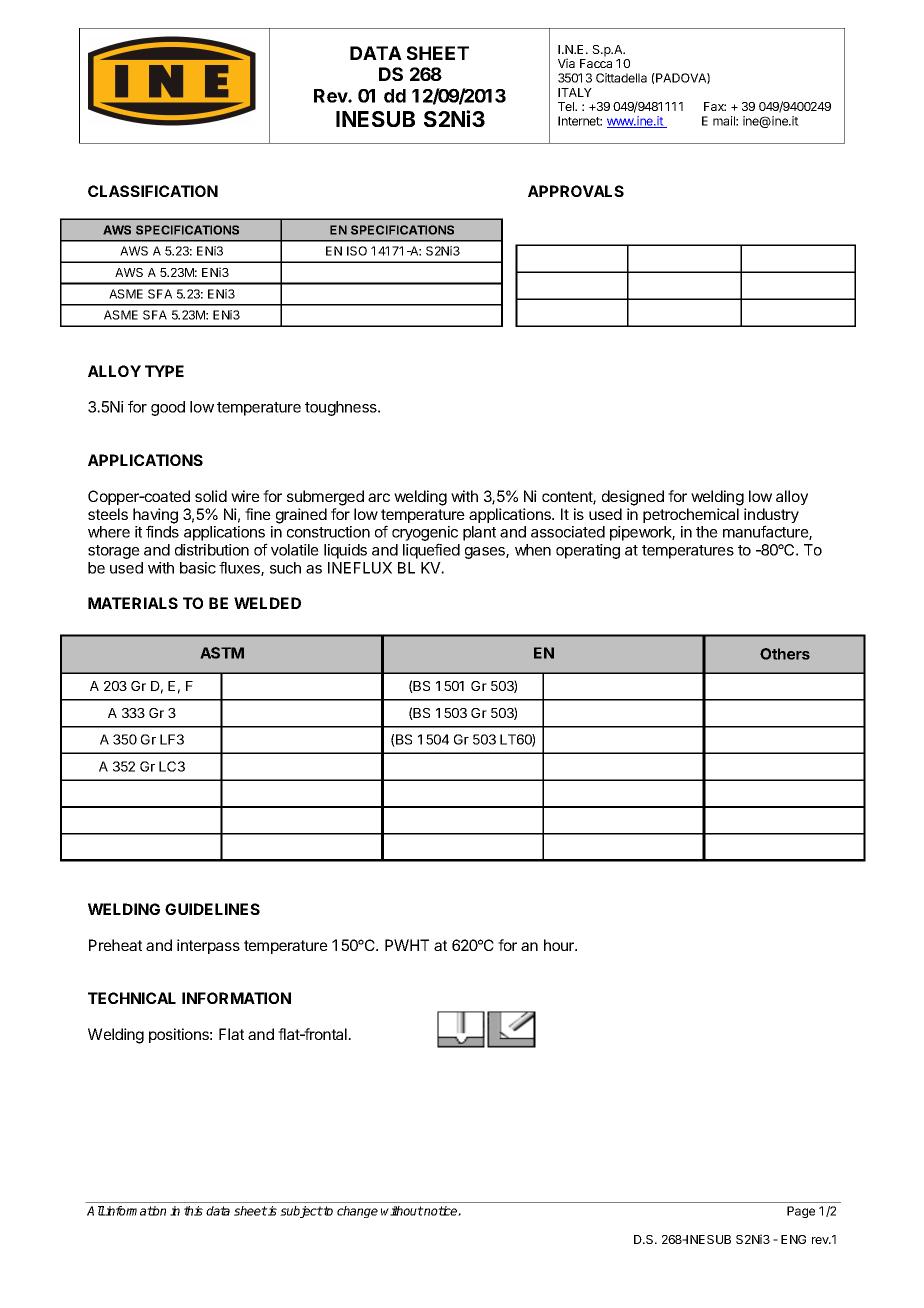 The image size is (924, 1308). Describe the element at coordinates (691, 515) in the document. I see `petrochemical` at that location.
